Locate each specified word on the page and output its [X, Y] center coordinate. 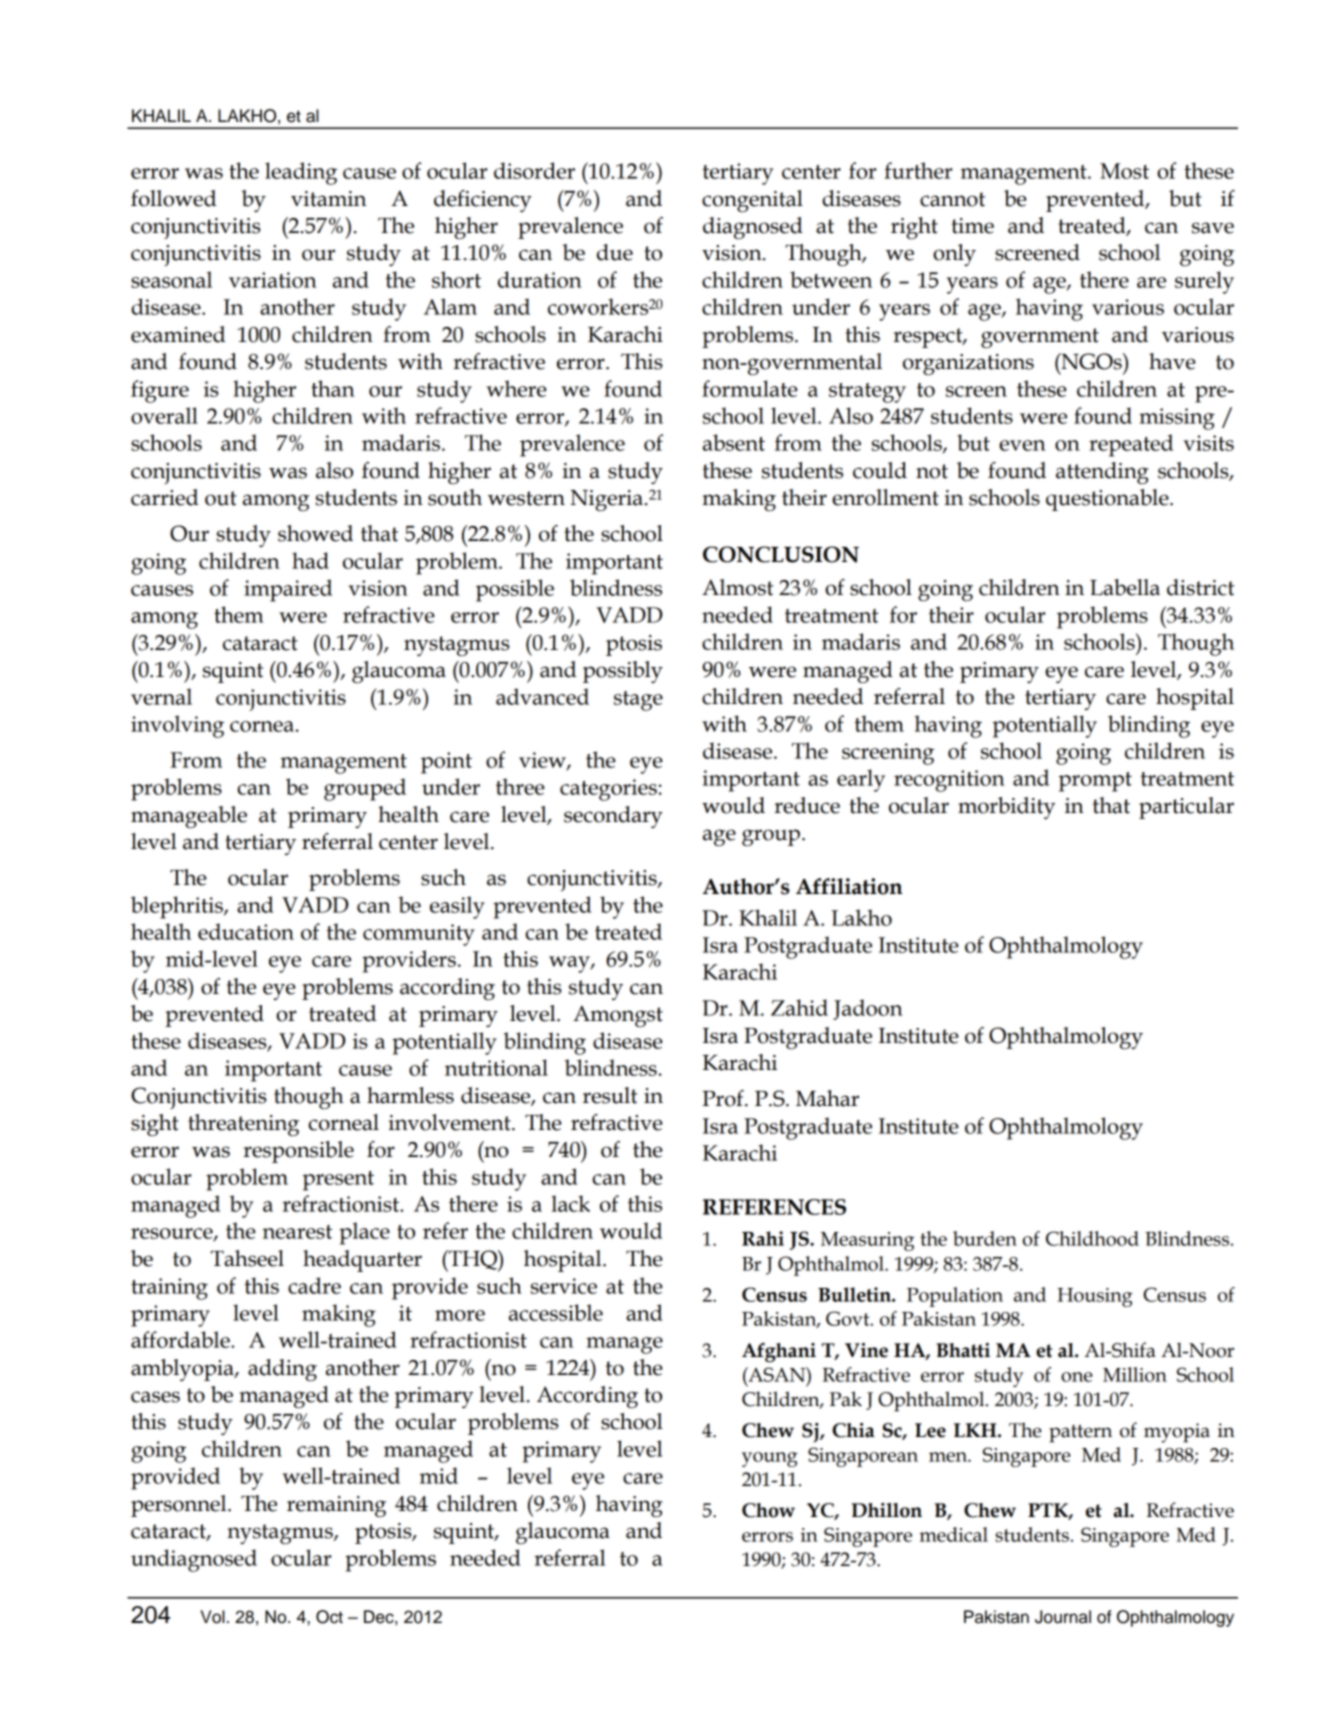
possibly [623, 672]
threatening [243, 1125]
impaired [288, 590]
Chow [768, 1510]
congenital [752, 201]
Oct [329, 1617]
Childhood [1092, 1238]
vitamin [328, 199]
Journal [1063, 1617]
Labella [1125, 587]
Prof [724, 1098]
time [972, 226]
